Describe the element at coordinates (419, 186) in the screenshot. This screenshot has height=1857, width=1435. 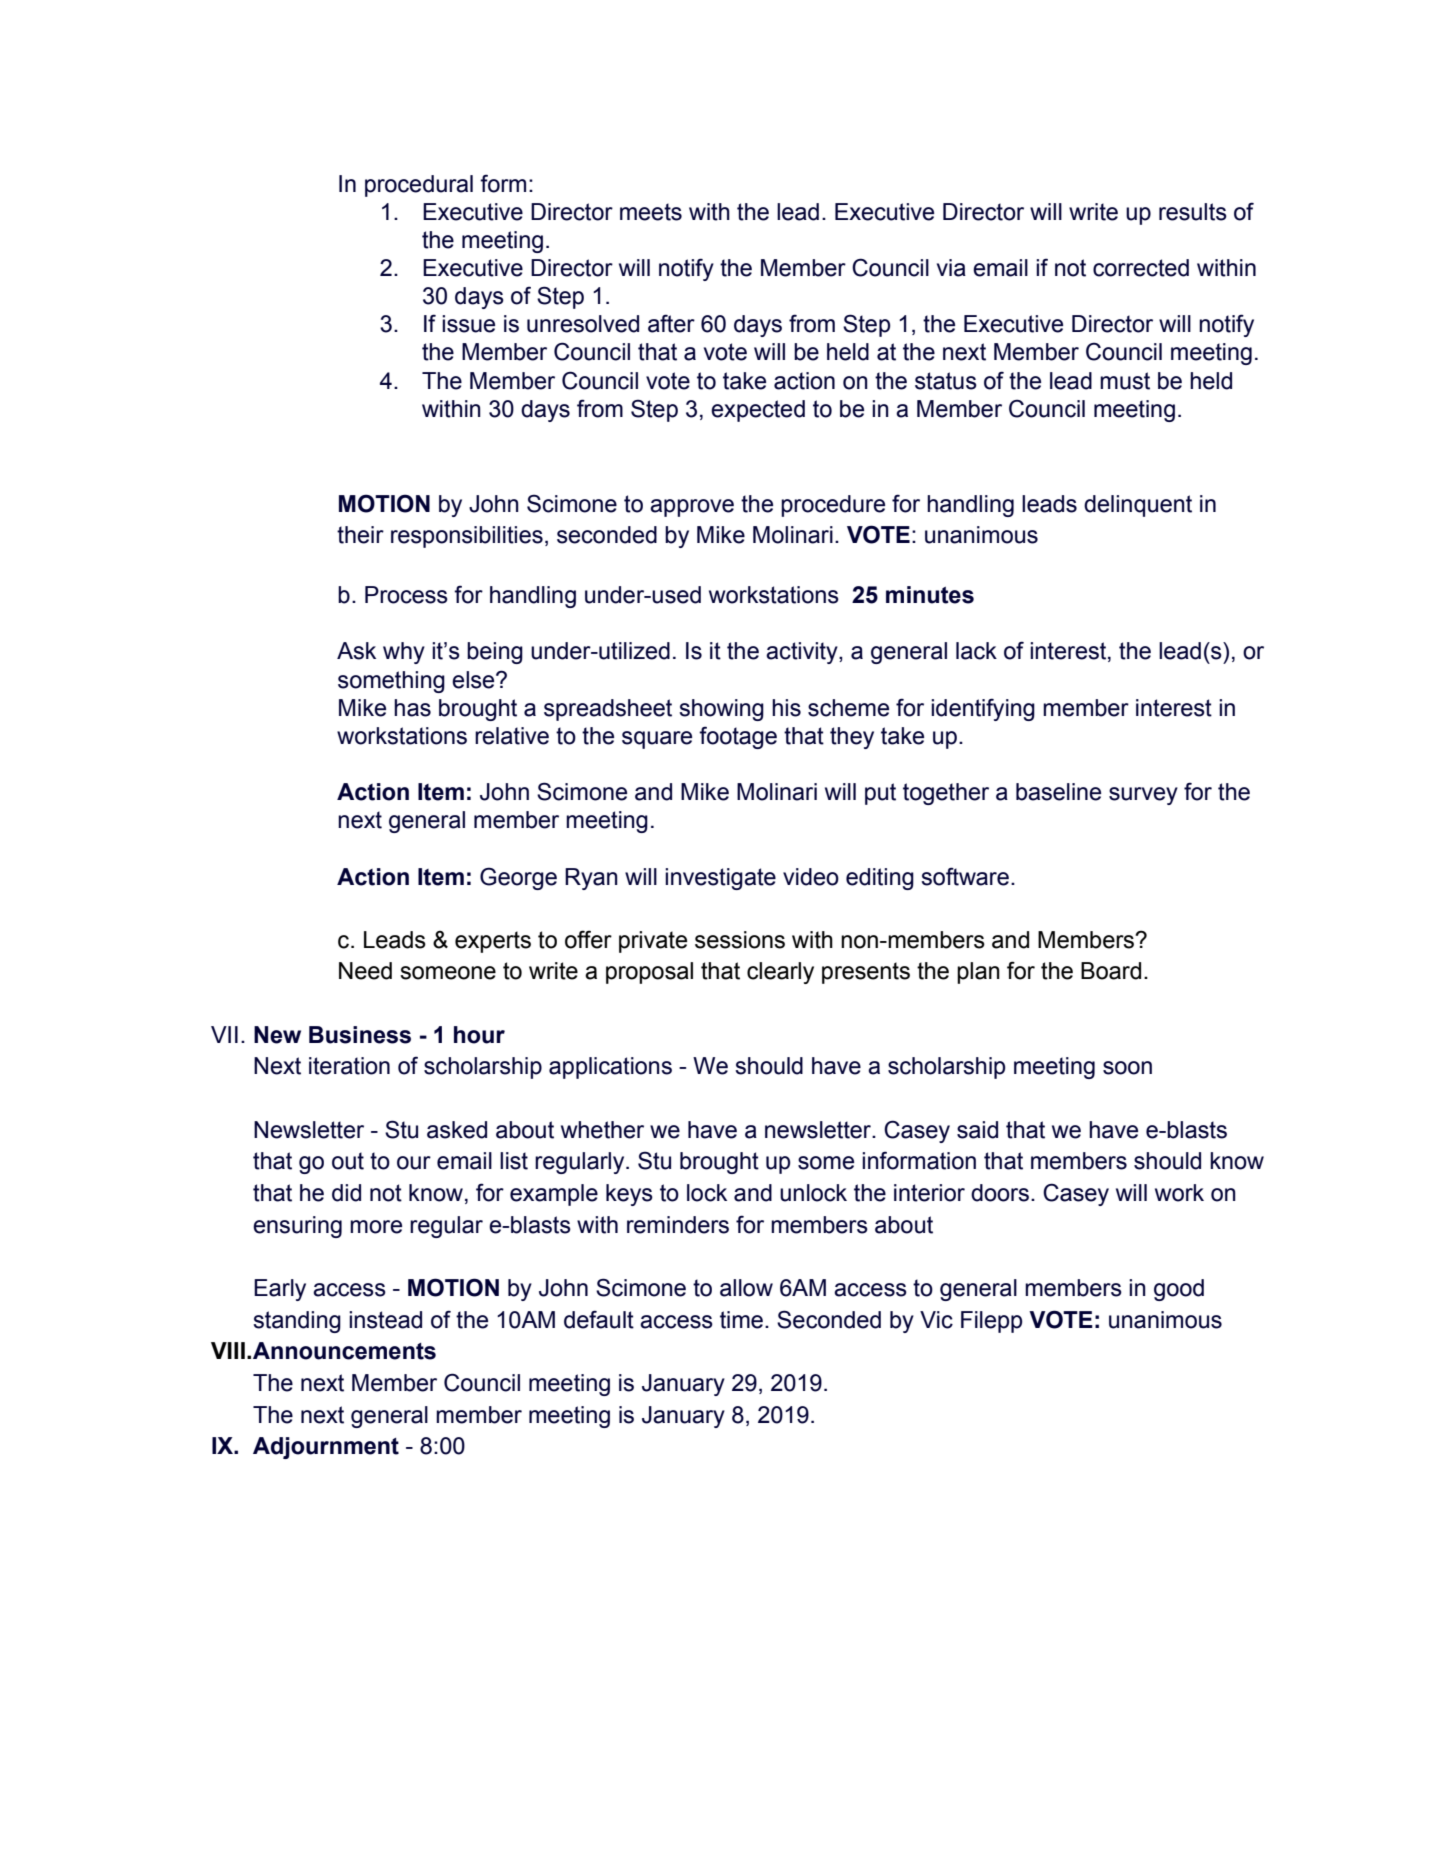
I see `procedural` at that location.
